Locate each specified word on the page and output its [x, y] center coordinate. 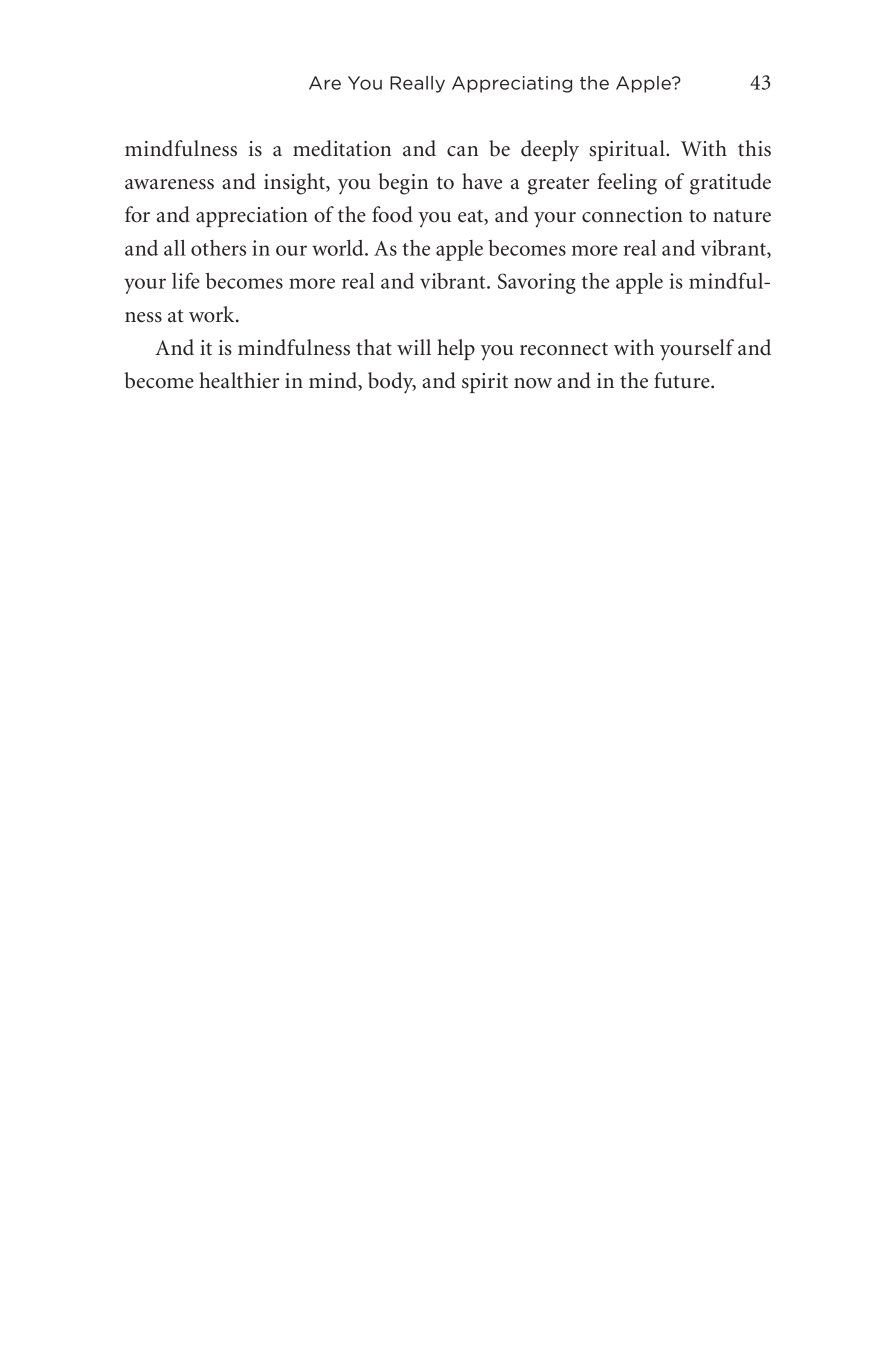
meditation [342, 148]
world [339, 248]
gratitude [730, 184]
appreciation [252, 217]
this [754, 148]
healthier [239, 380]
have [482, 181]
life [186, 280]
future [683, 380]
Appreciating [512, 84]
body [392, 383]
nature [742, 216]
